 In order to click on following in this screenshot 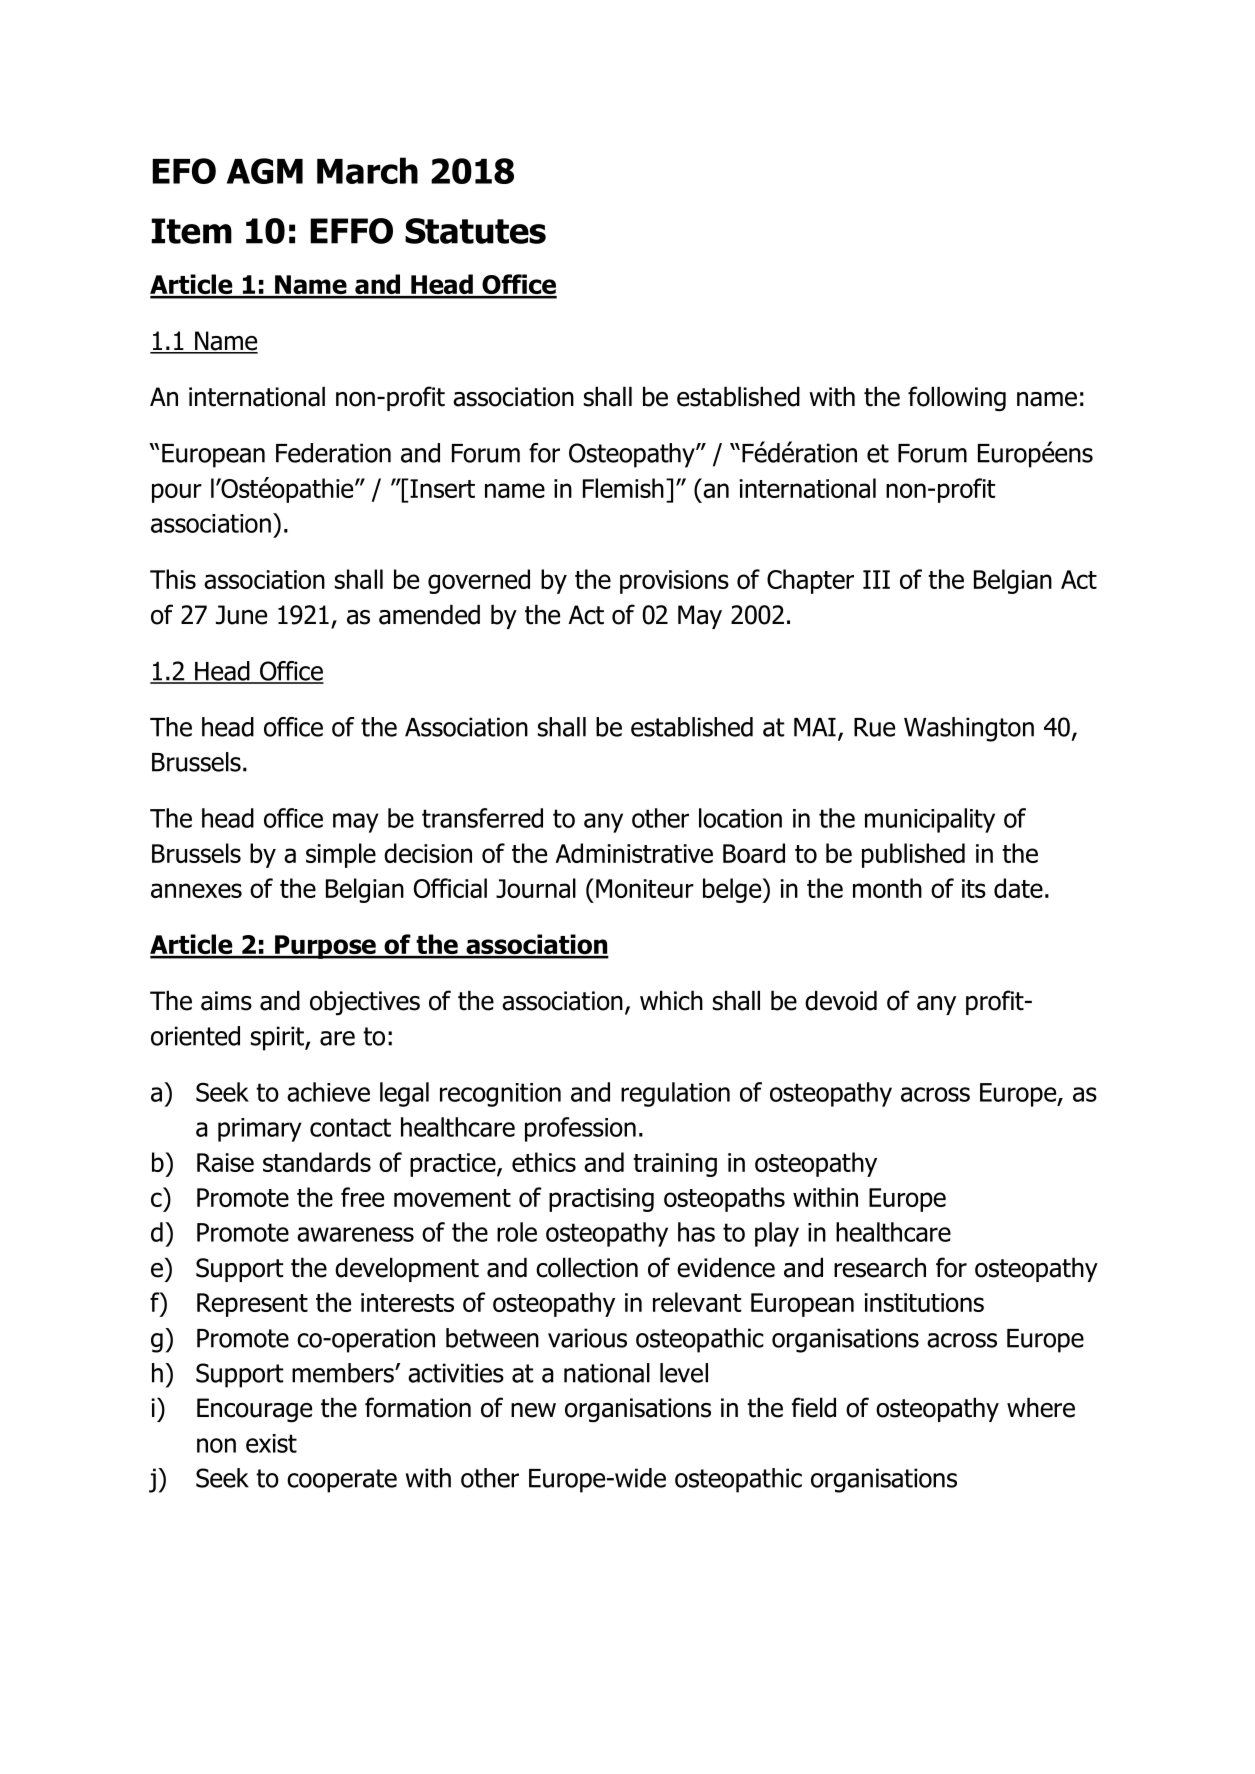, I will do `click(957, 399)`.
